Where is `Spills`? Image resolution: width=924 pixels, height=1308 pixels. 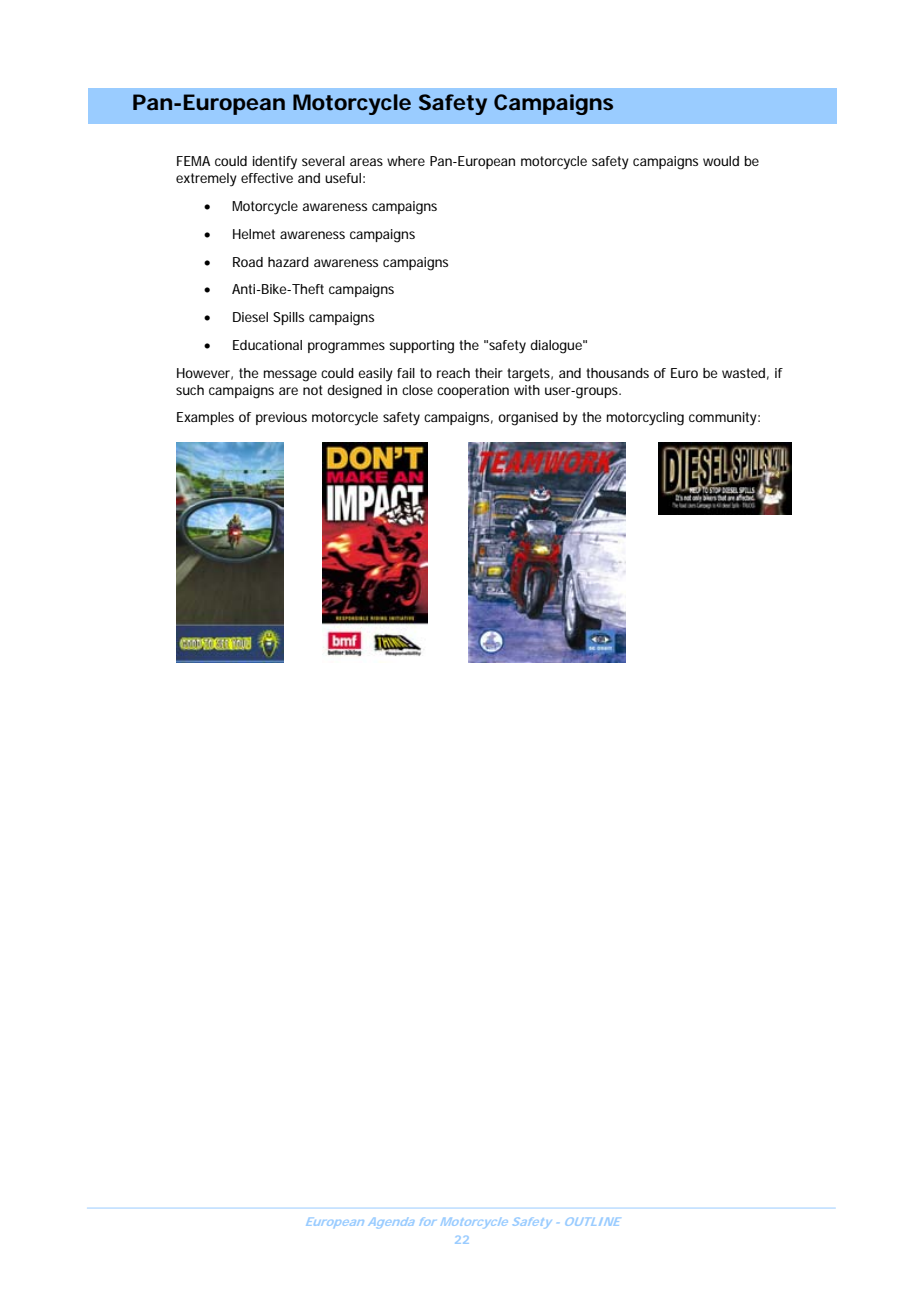
Spills is located at coordinates (288, 318).
